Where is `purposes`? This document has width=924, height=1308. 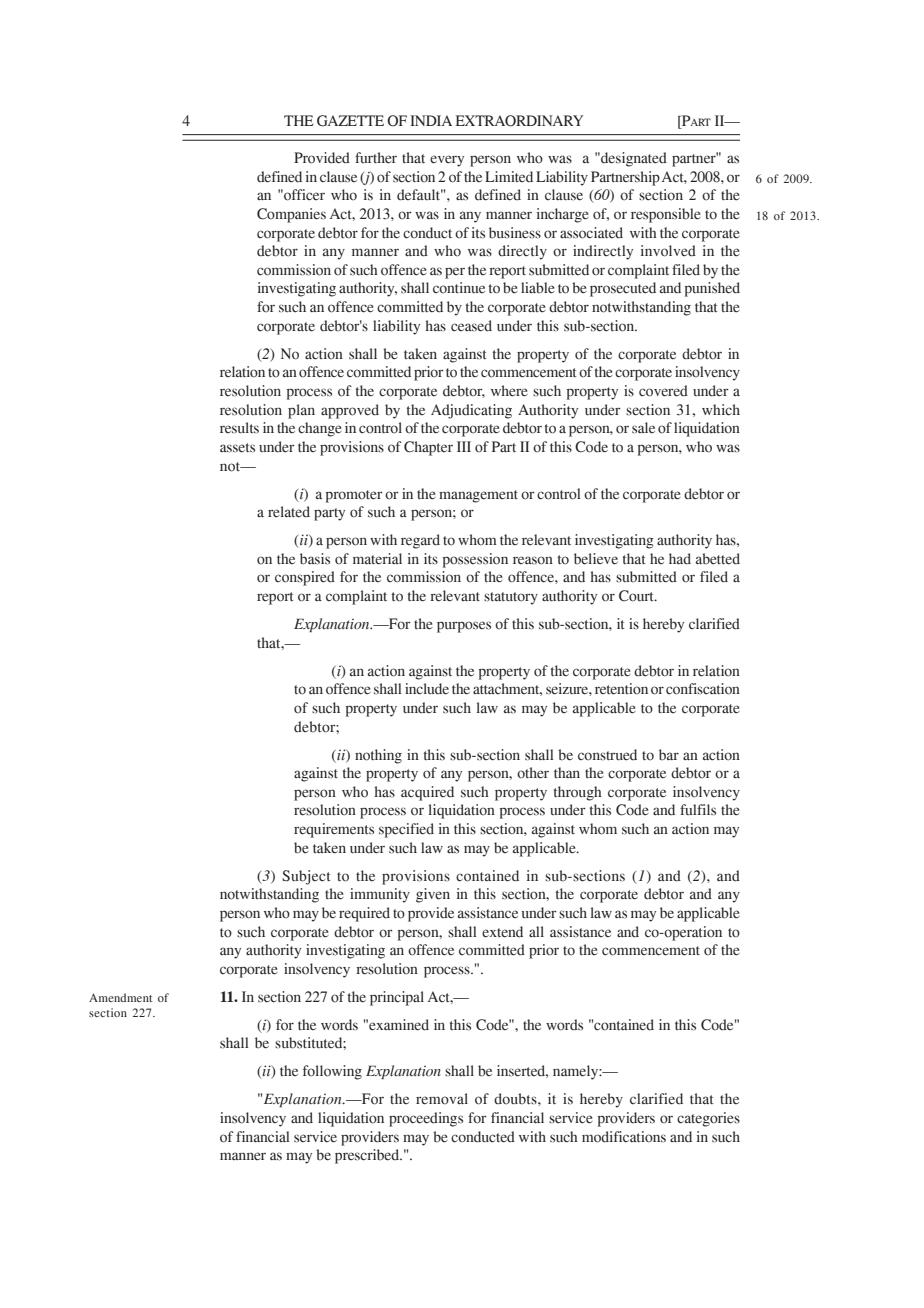 purposes is located at coordinates (464, 627).
